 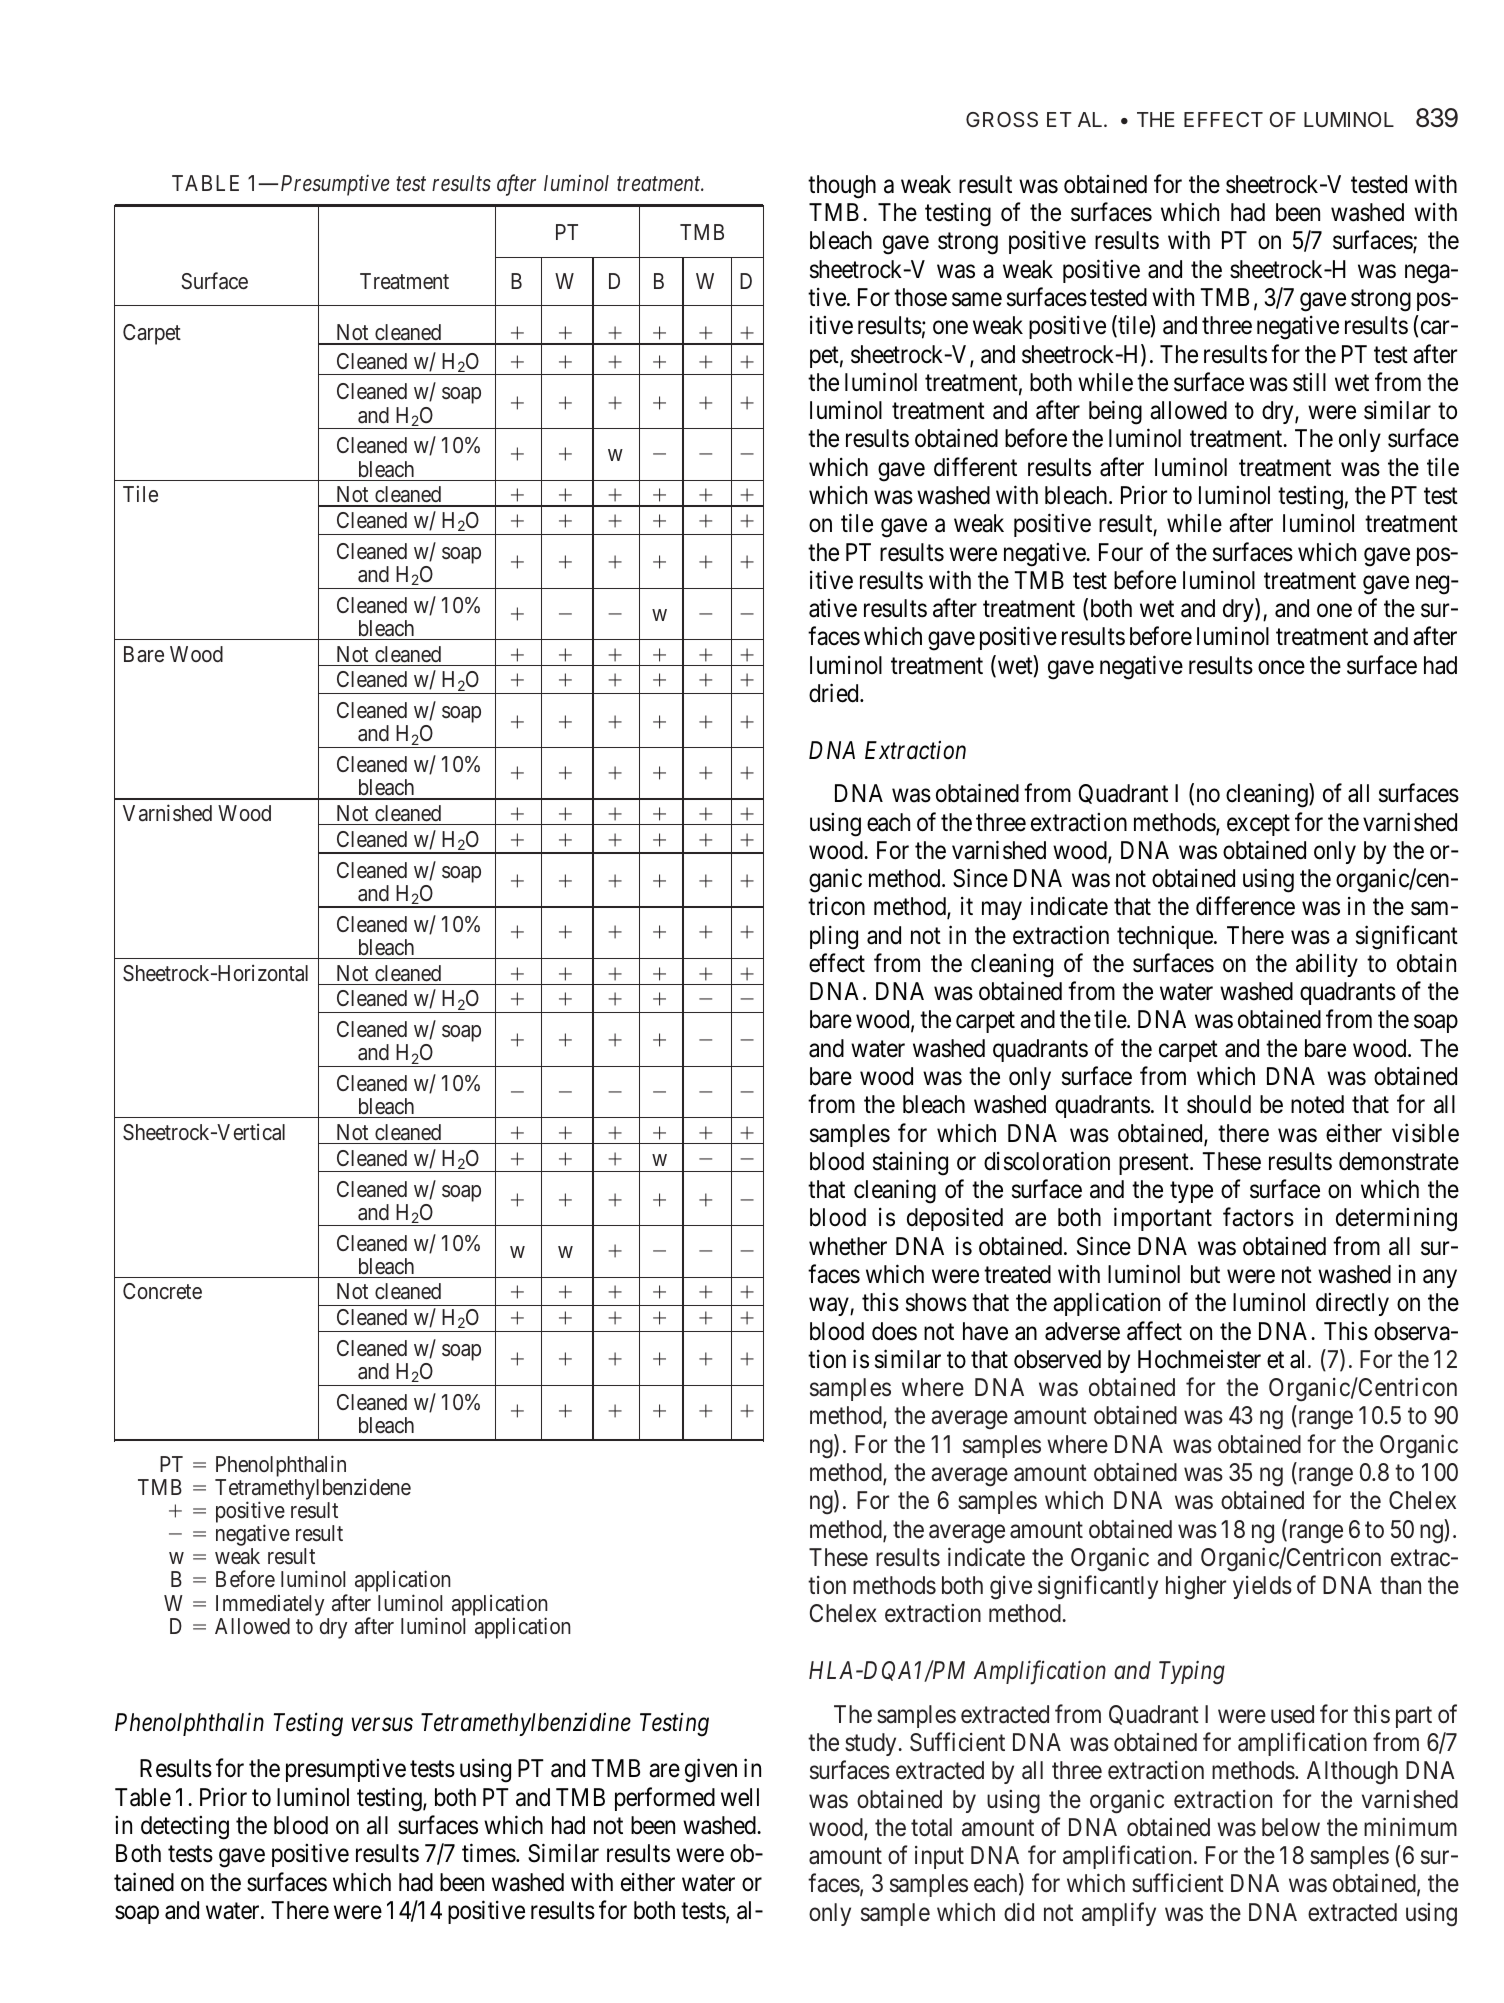 What do you see at coordinates (185, 1828) in the screenshot?
I see `detecting` at bounding box center [185, 1828].
